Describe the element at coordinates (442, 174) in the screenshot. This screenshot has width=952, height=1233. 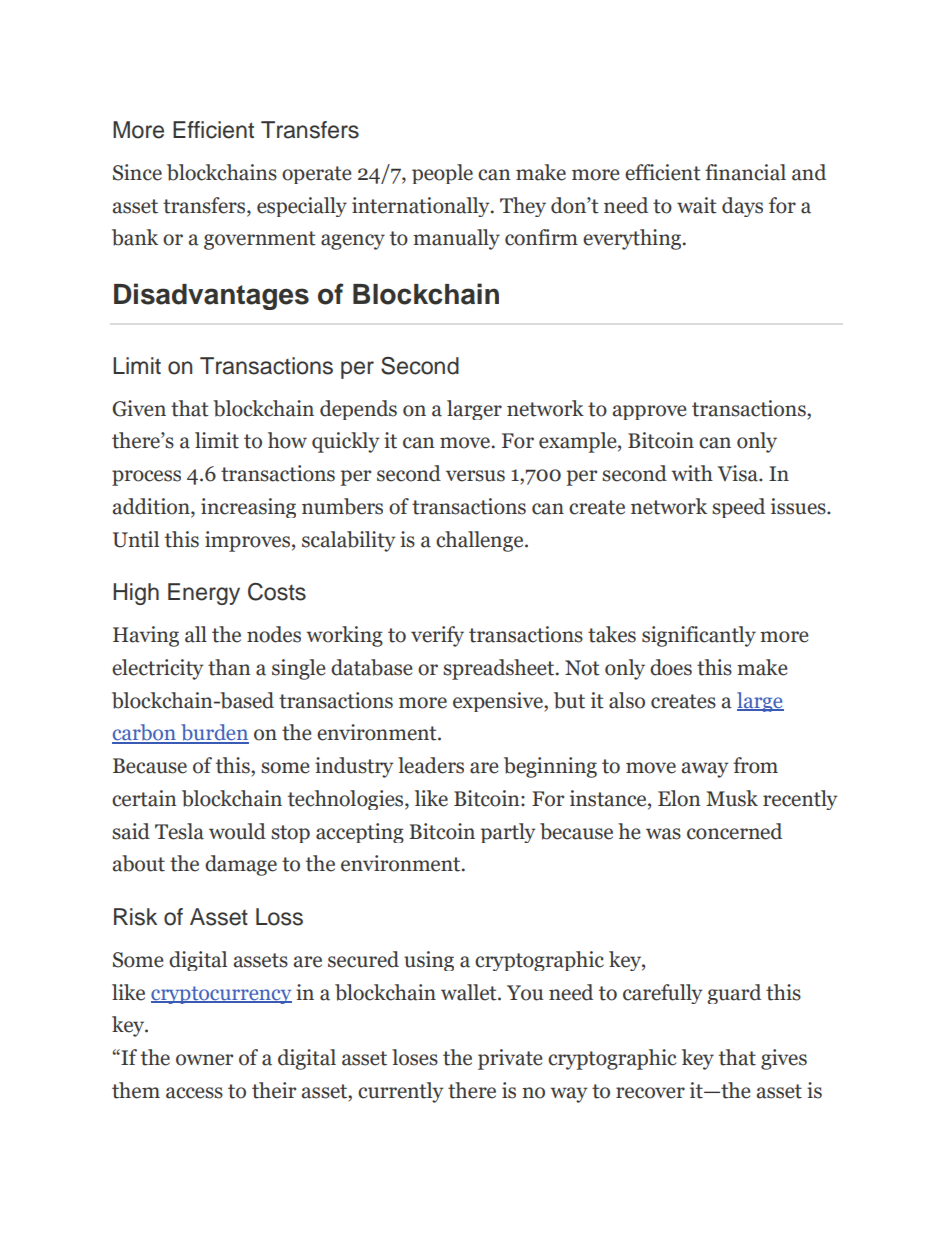
I see `people` at that location.
